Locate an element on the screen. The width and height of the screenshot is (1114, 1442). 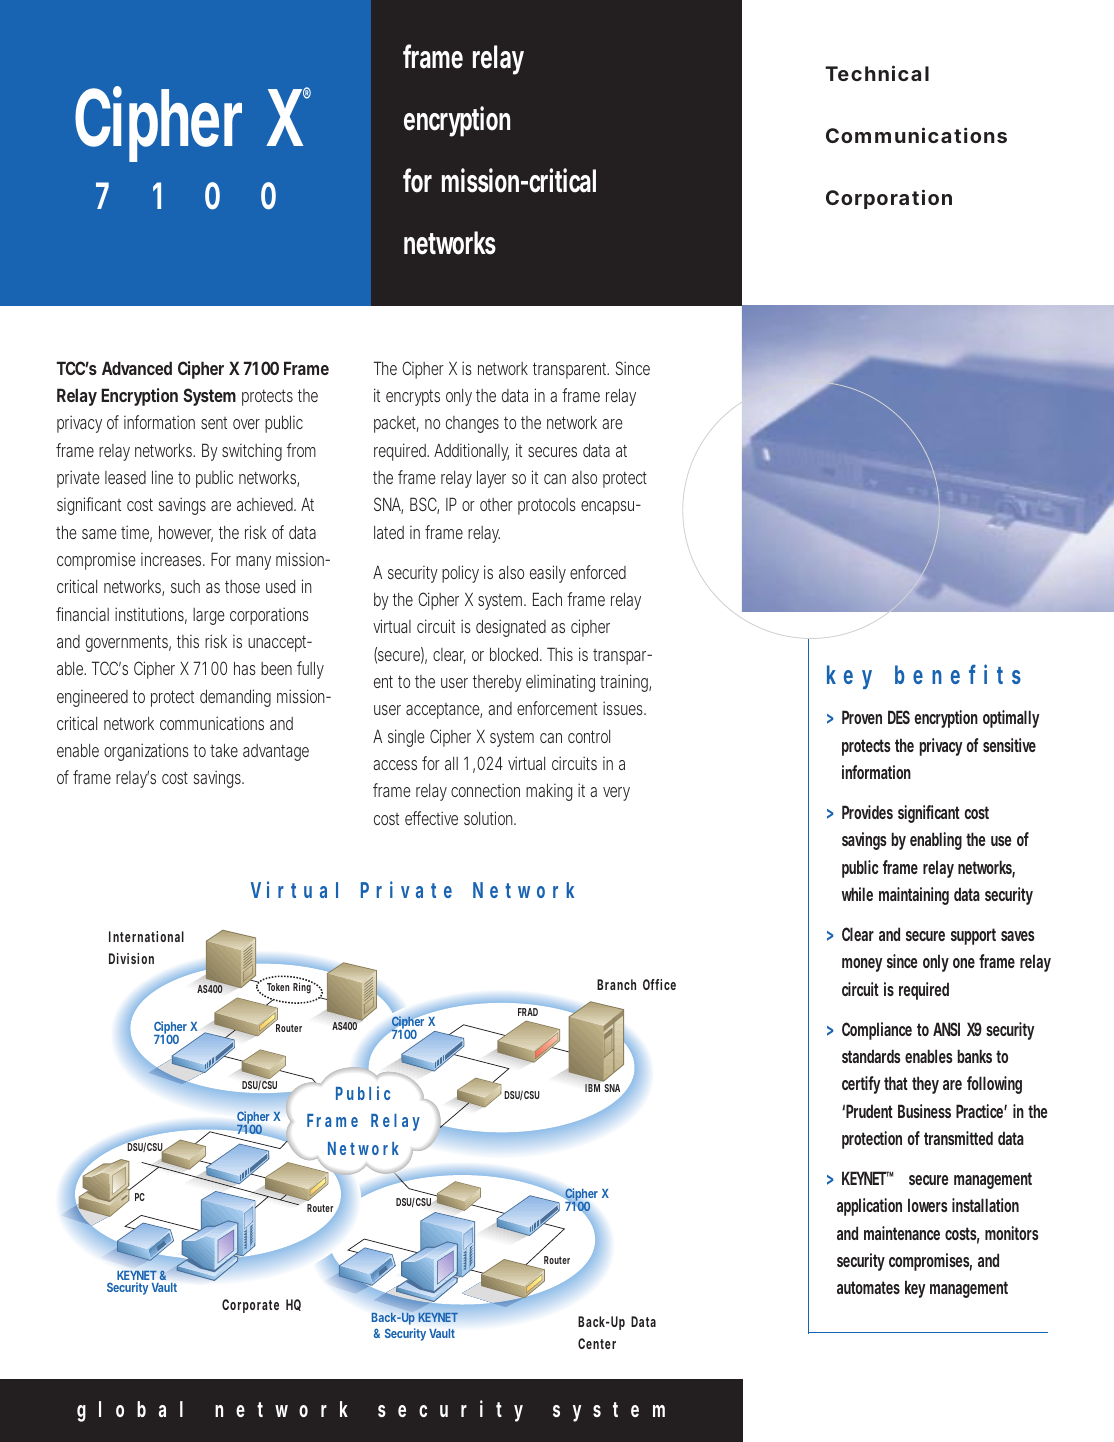
Compliance is located at coordinates (880, 1031).
